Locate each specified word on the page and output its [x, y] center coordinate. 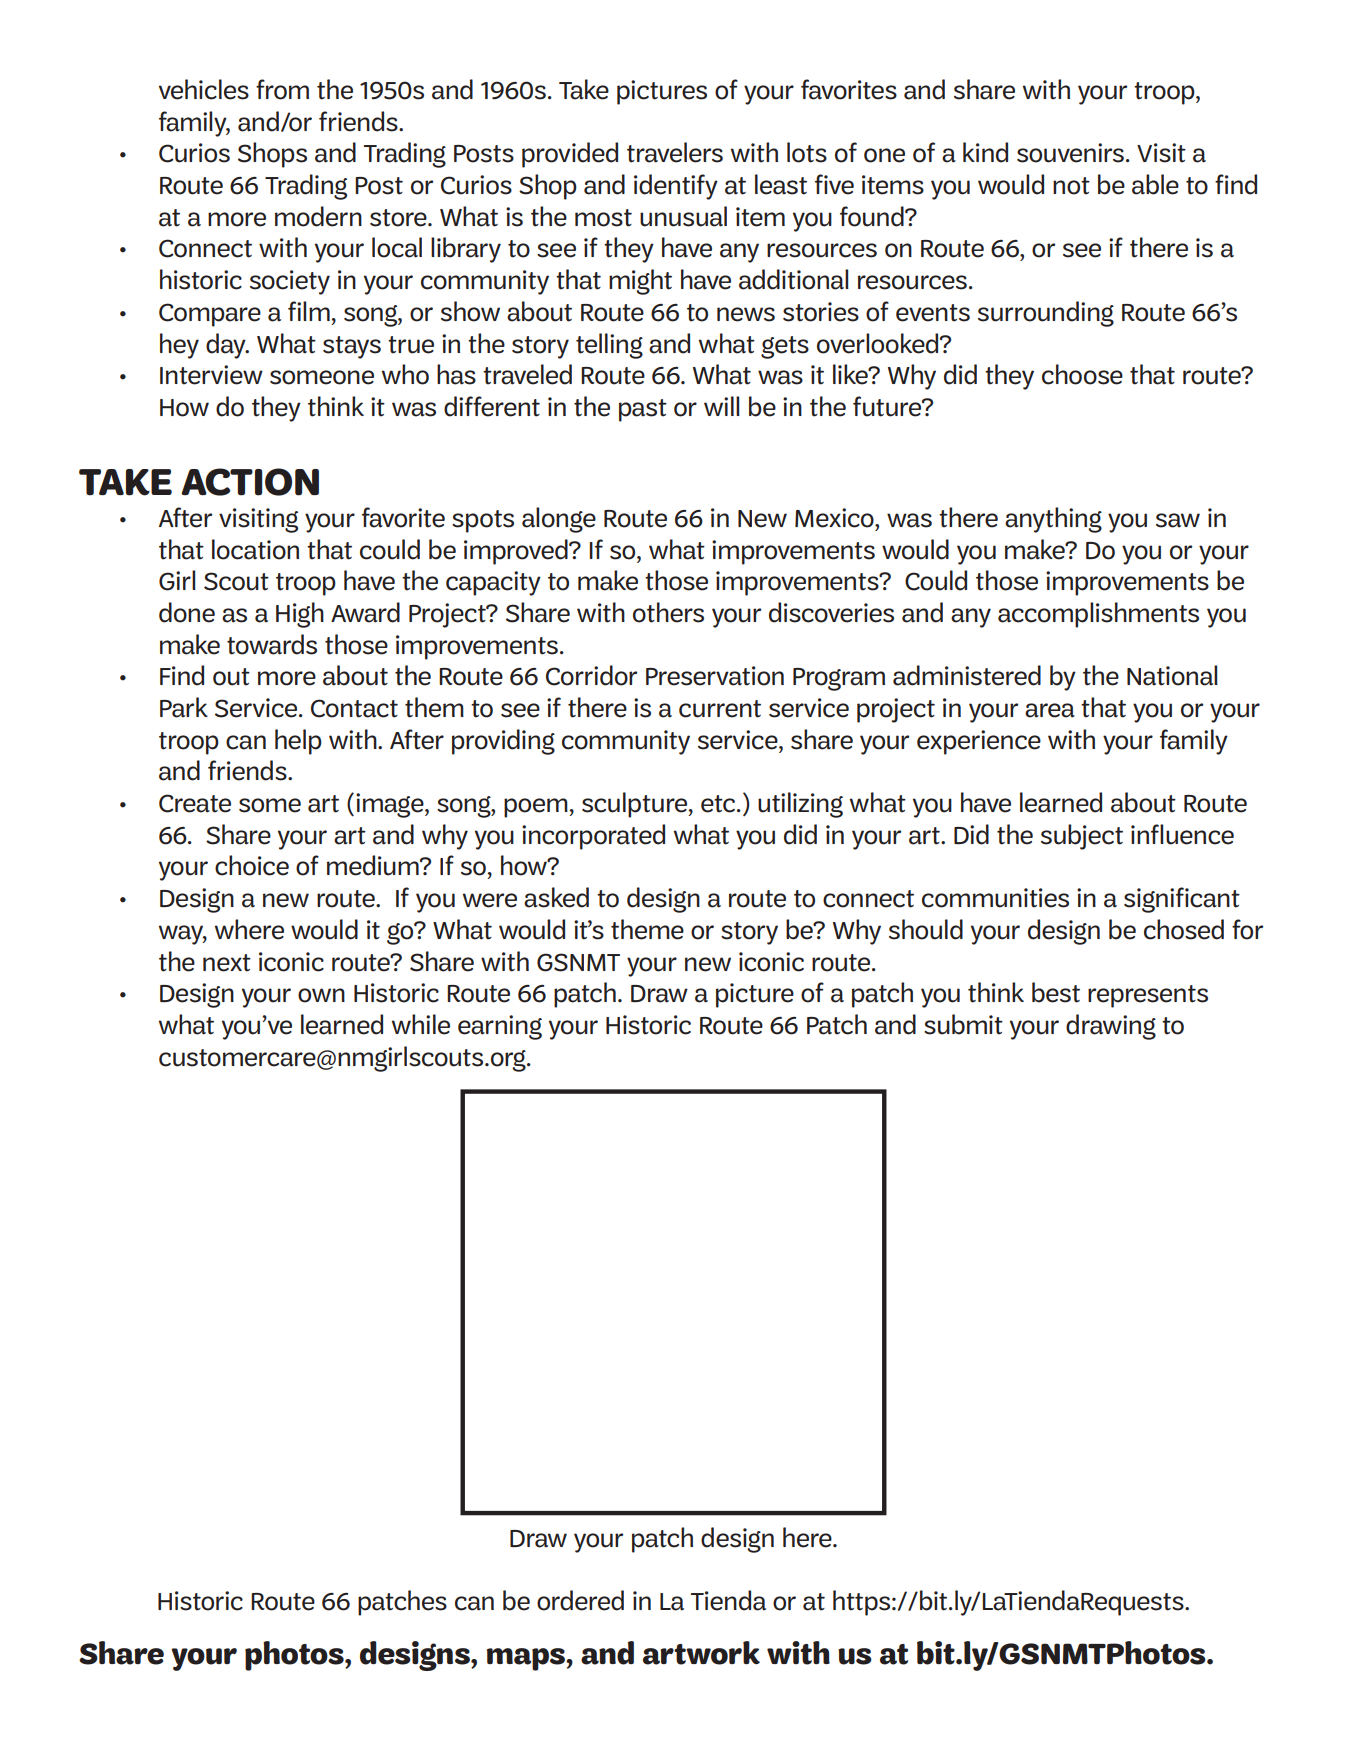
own [321, 995]
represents [1148, 996]
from [282, 89]
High [300, 615]
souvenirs [1070, 153]
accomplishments [1098, 615]
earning [500, 1027]
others [668, 612]
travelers [675, 152]
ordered [580, 1600]
